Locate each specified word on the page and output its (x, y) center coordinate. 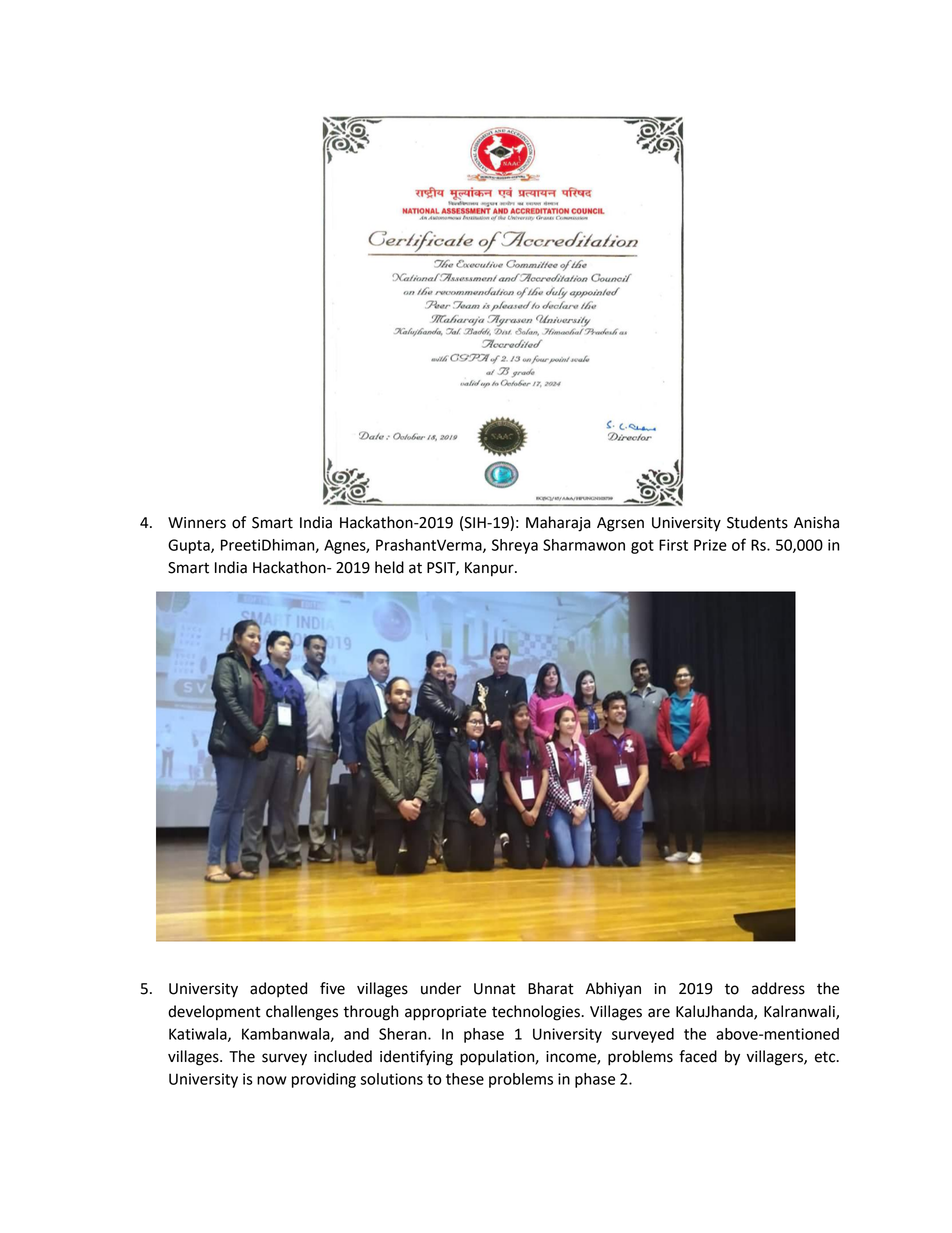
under (441, 988)
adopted (278, 990)
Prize (710, 545)
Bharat (551, 988)
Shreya (515, 546)
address (778, 988)
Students (757, 522)
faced (698, 1056)
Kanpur (490, 569)
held (389, 567)
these (465, 1079)
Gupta (190, 546)
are (659, 1013)
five (332, 988)
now (272, 1080)
